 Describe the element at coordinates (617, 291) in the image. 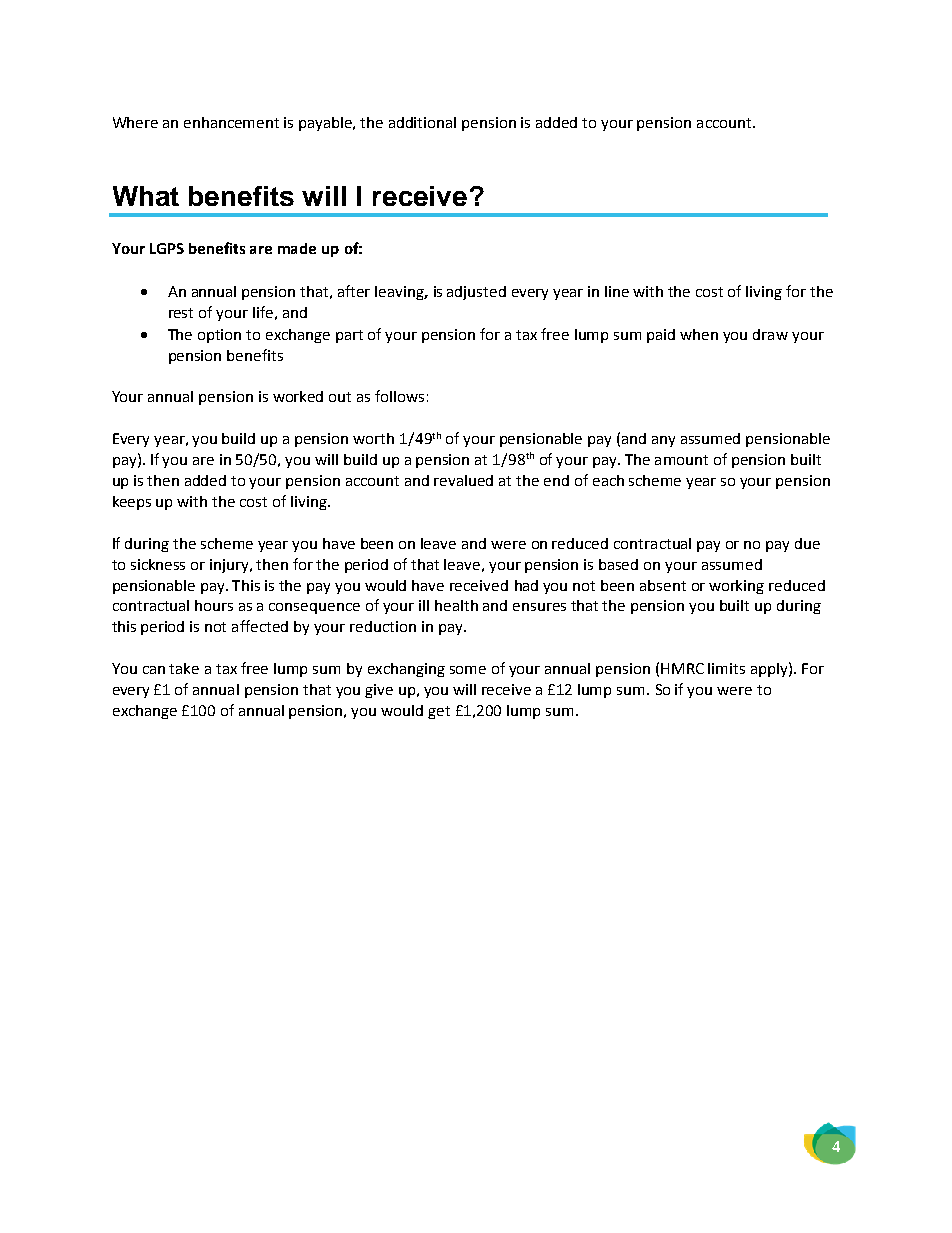

I see `line` at that location.
